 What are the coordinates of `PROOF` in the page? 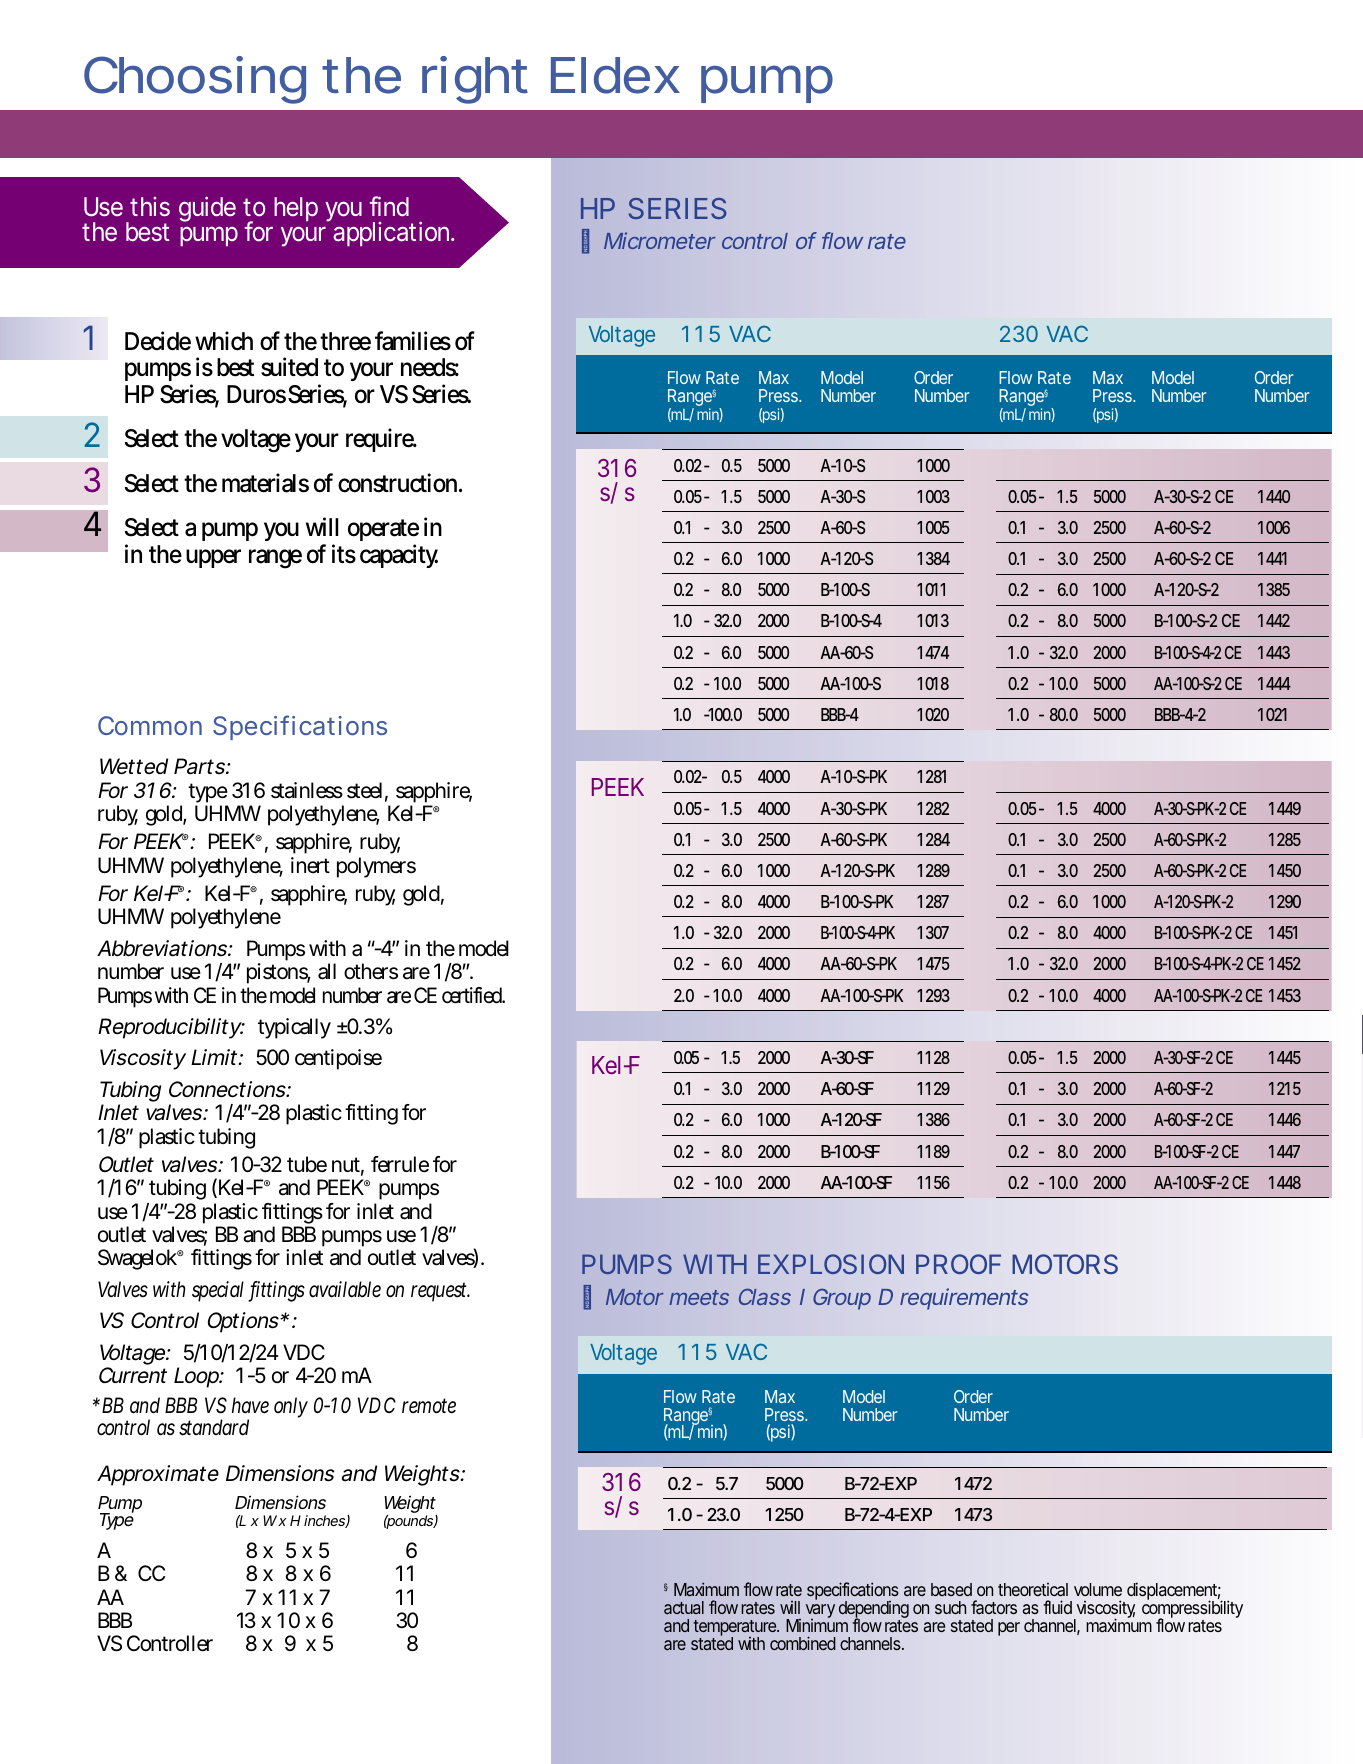 It's located at (958, 1264).
